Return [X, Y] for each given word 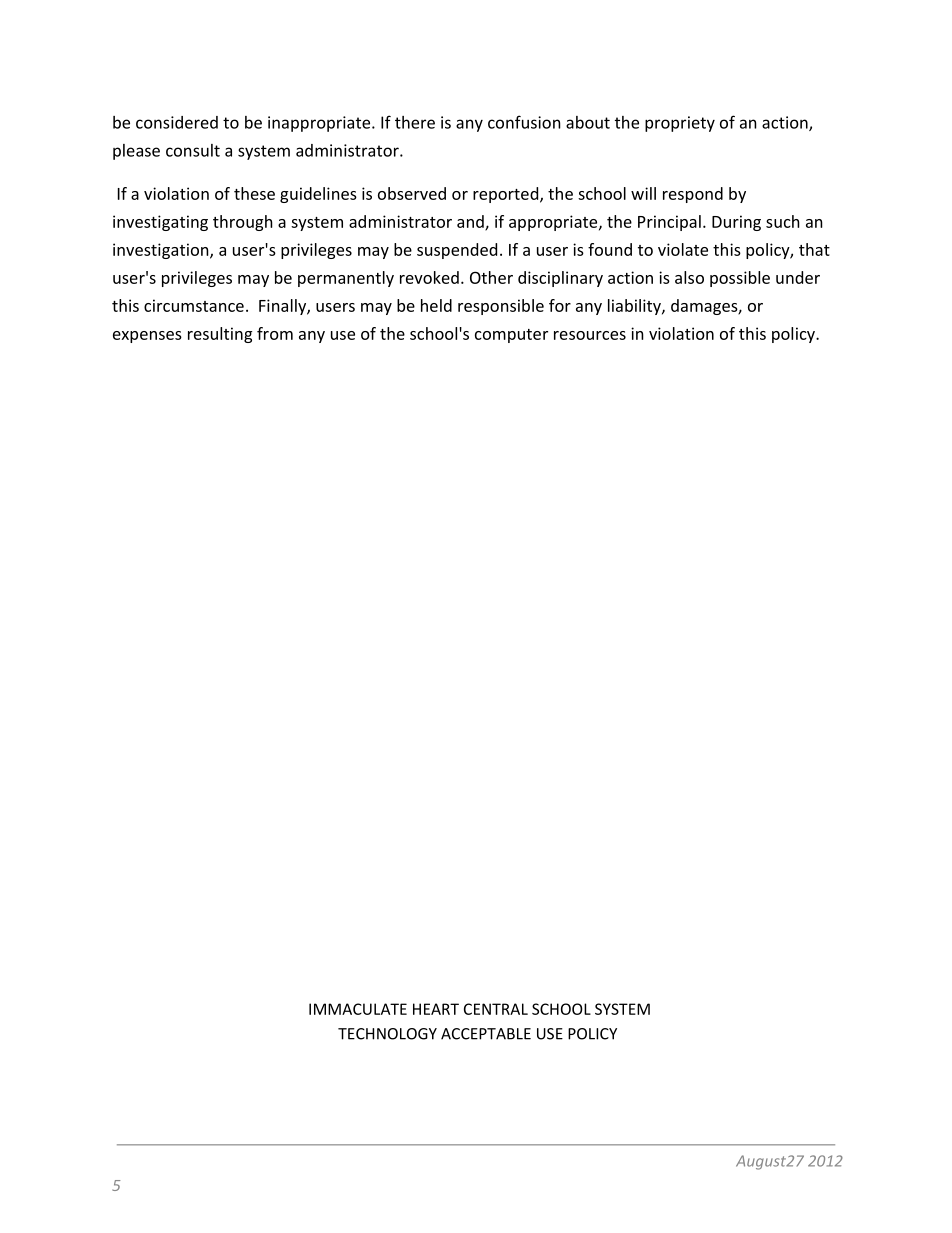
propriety [680, 124]
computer [511, 336]
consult [193, 150]
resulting [220, 335]
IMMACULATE [358, 1009]
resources [590, 335]
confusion [524, 122]
